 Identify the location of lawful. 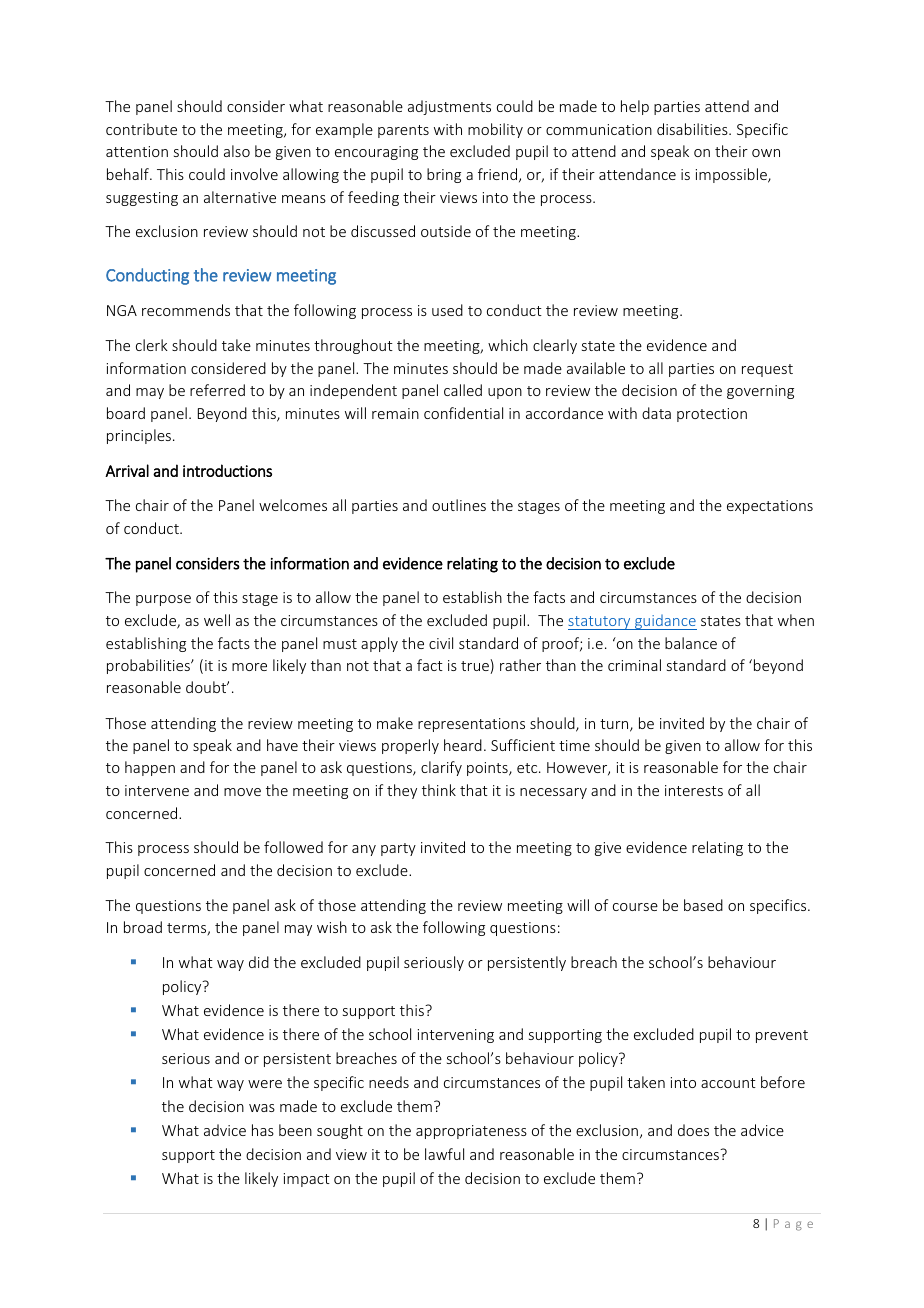
(444, 1154).
